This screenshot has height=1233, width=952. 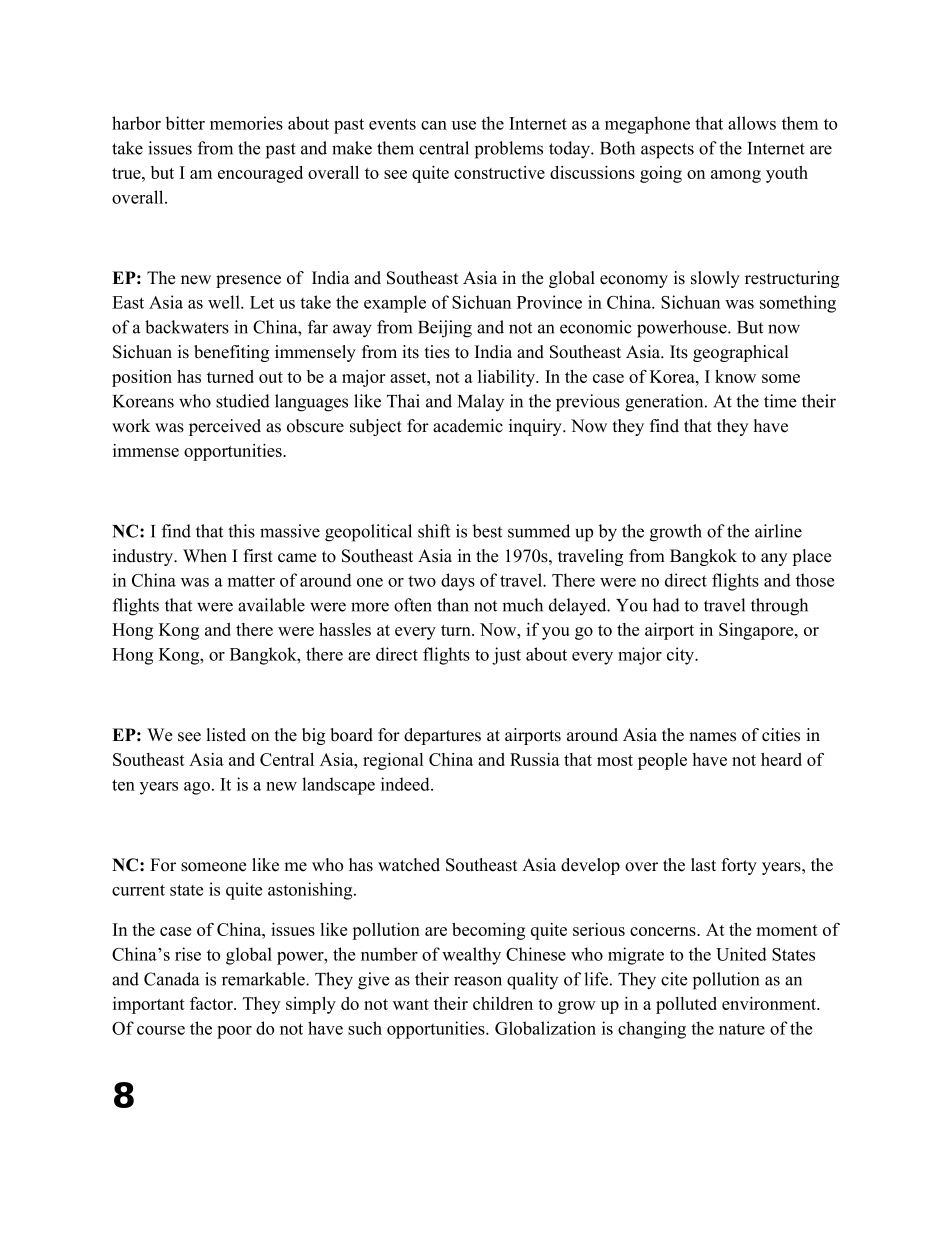 What do you see at coordinates (509, 150) in the screenshot?
I see `problems` at bounding box center [509, 150].
